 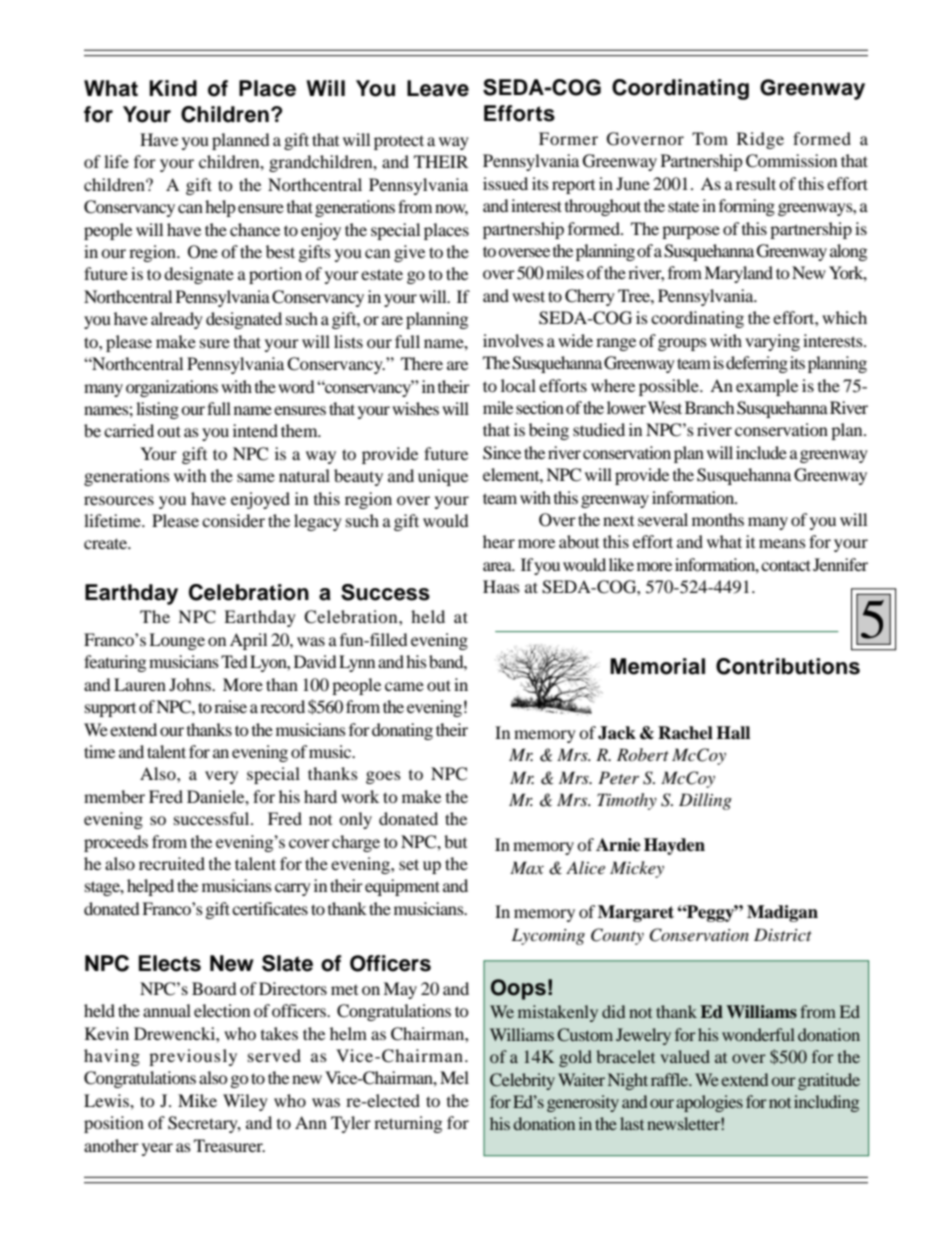 I want to click on Ridge, so click(x=760, y=140).
